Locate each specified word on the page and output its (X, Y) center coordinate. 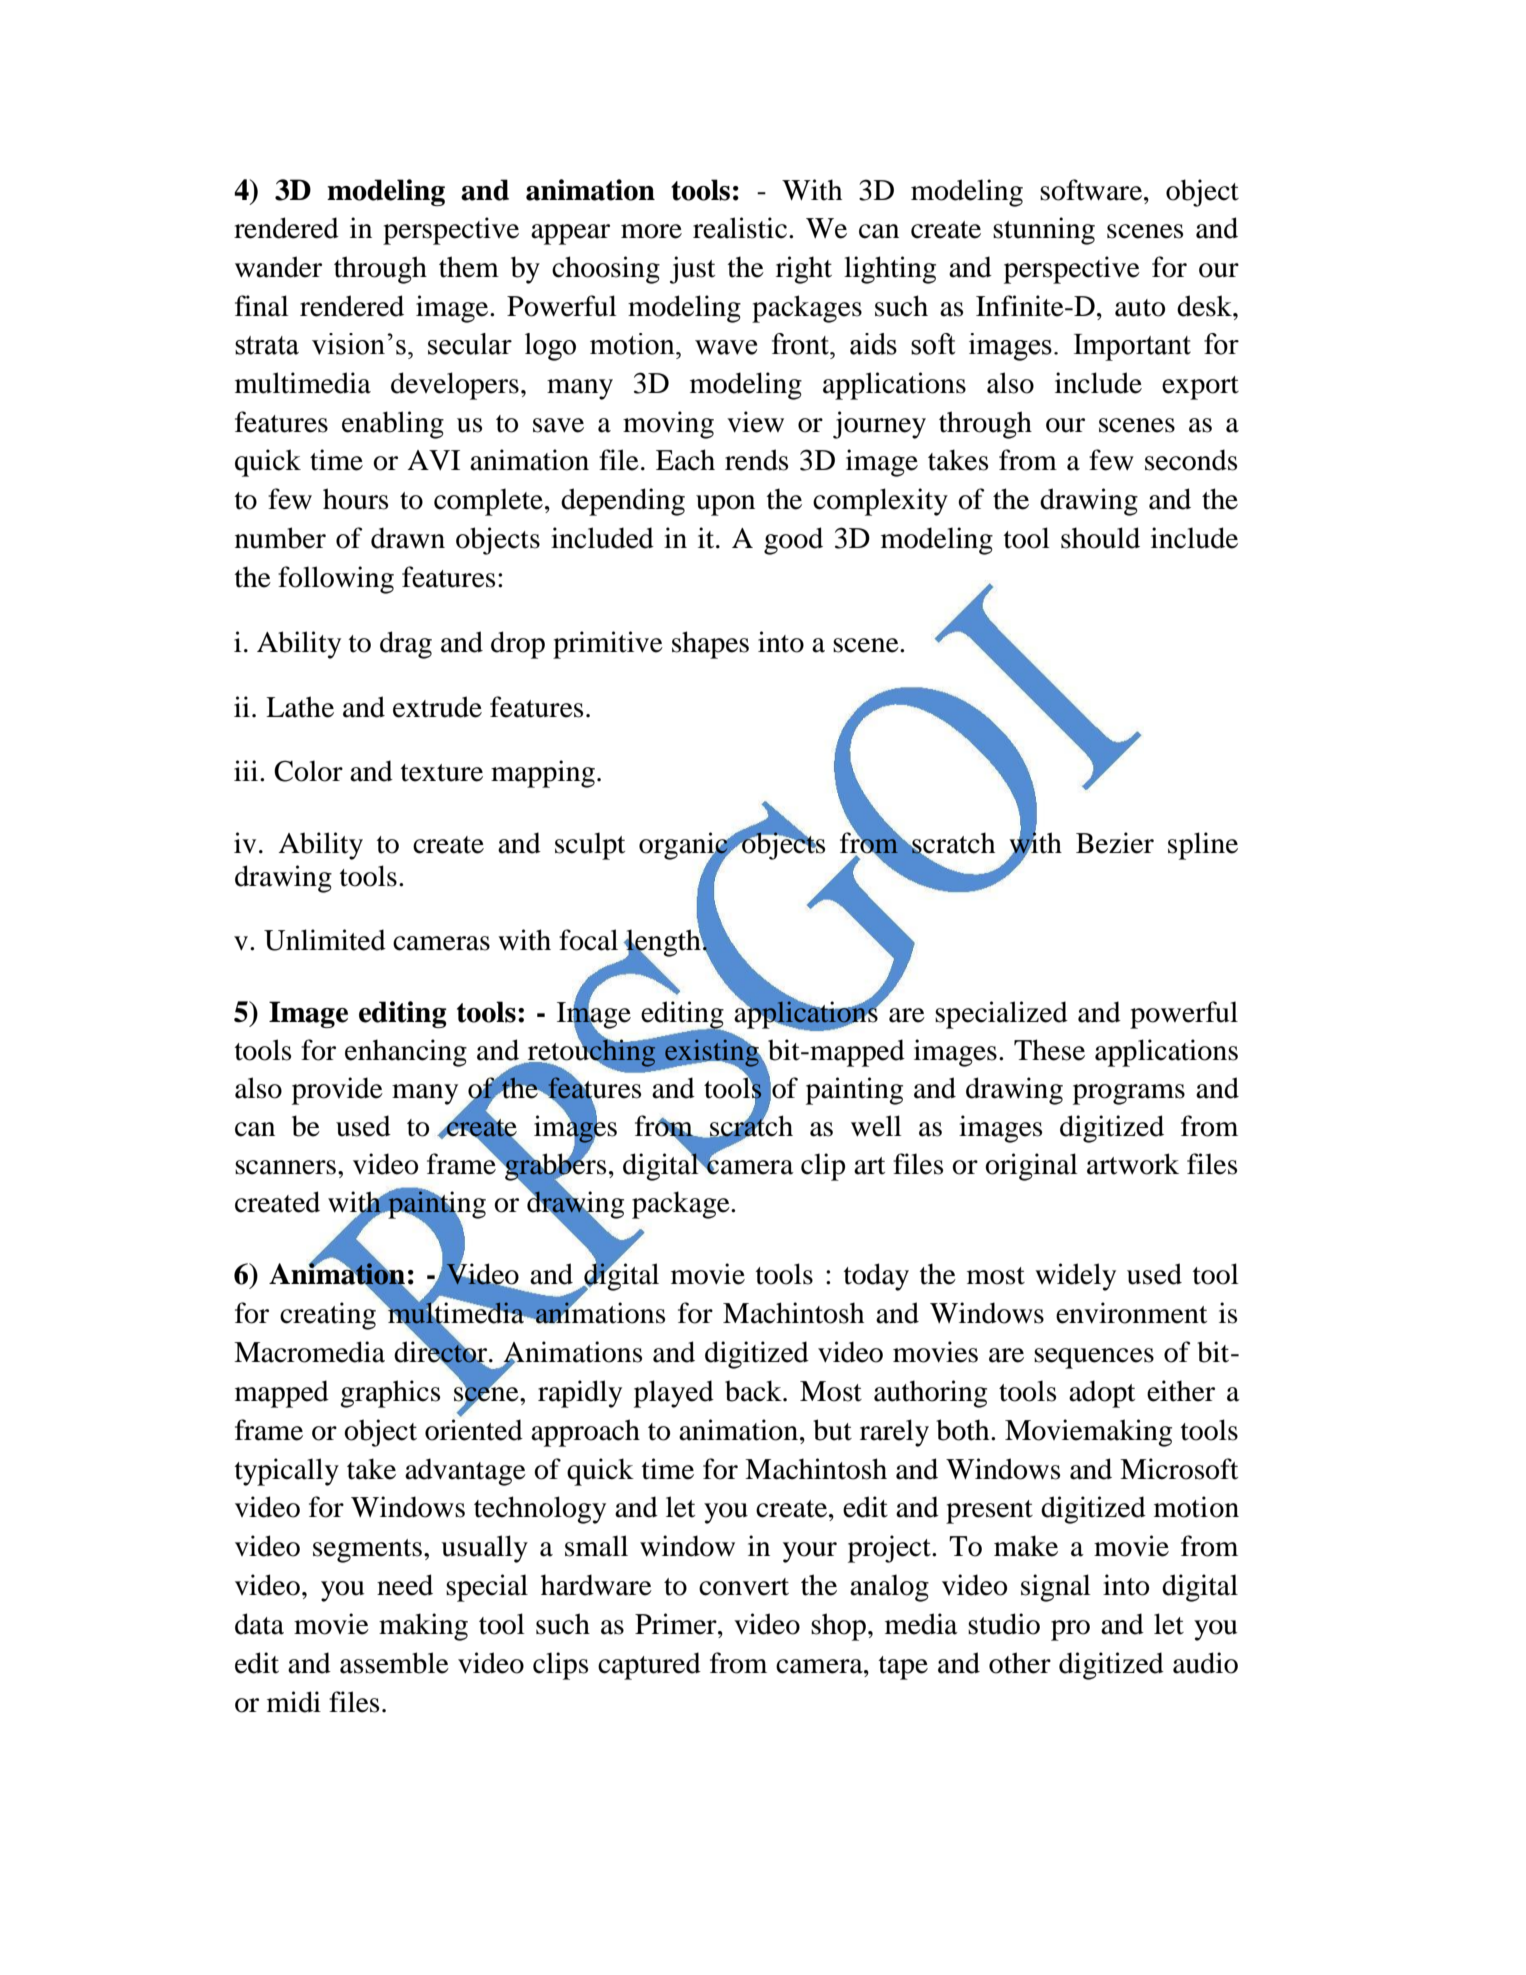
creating (328, 1316)
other (1020, 1663)
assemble (394, 1663)
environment (1131, 1313)
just (692, 270)
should (1100, 538)
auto (1140, 308)
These (1049, 1050)
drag (406, 645)
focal (588, 940)
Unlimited (325, 940)
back (754, 1391)
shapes (710, 645)
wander (278, 267)
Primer (677, 1624)
